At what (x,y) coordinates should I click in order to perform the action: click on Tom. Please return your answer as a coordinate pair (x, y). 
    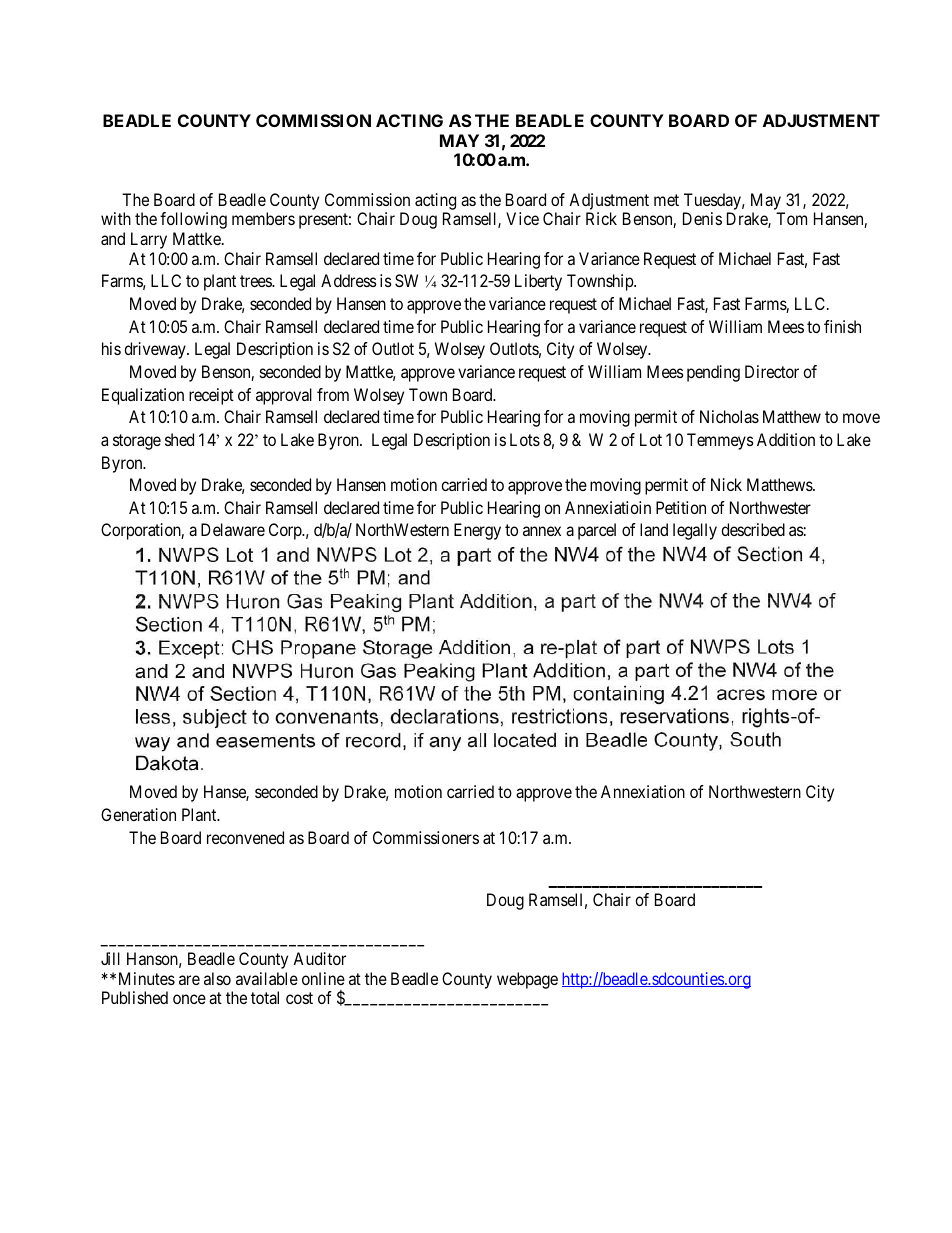
    Looking at the image, I should click on (791, 218).
